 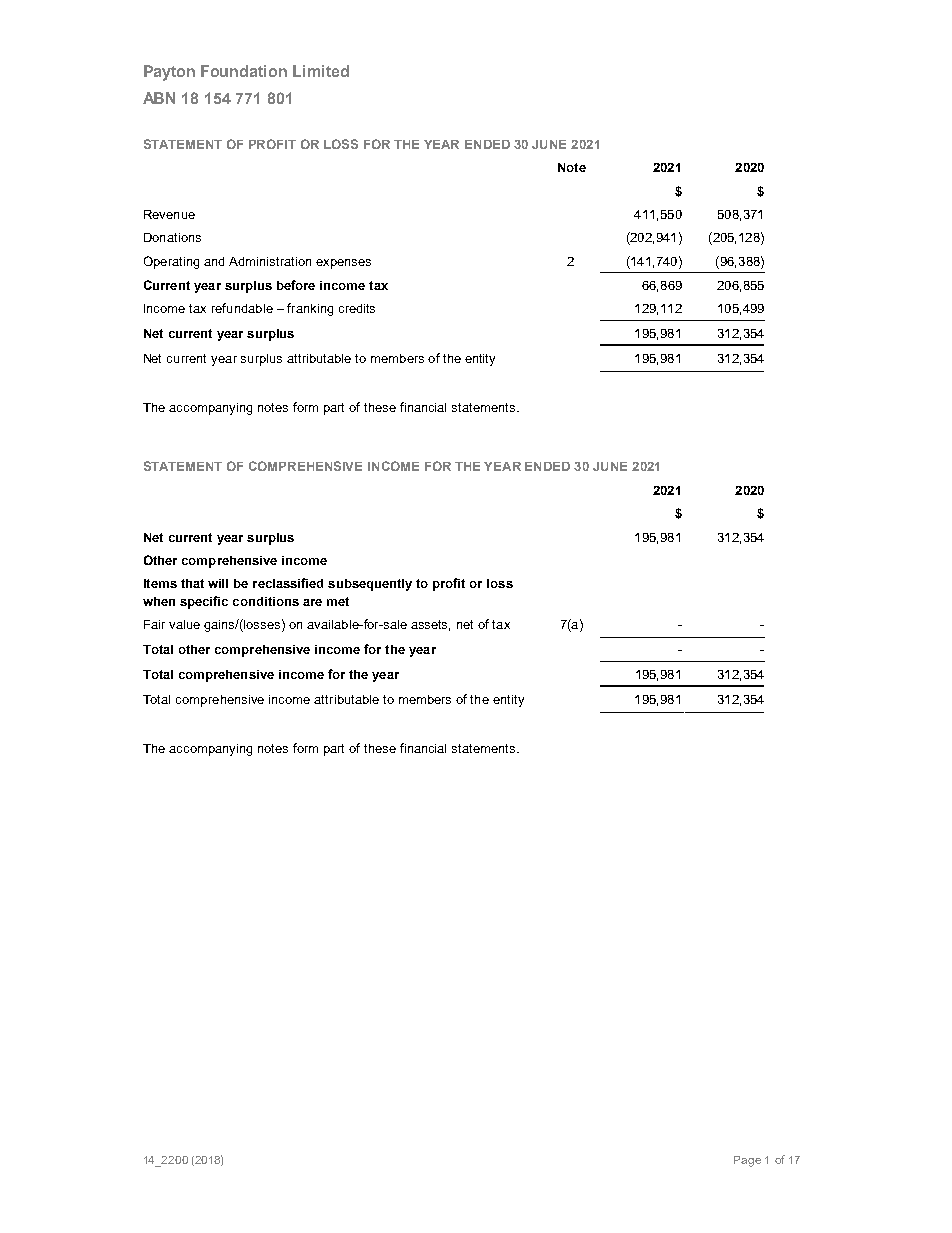 I want to click on specific, so click(x=204, y=602).
